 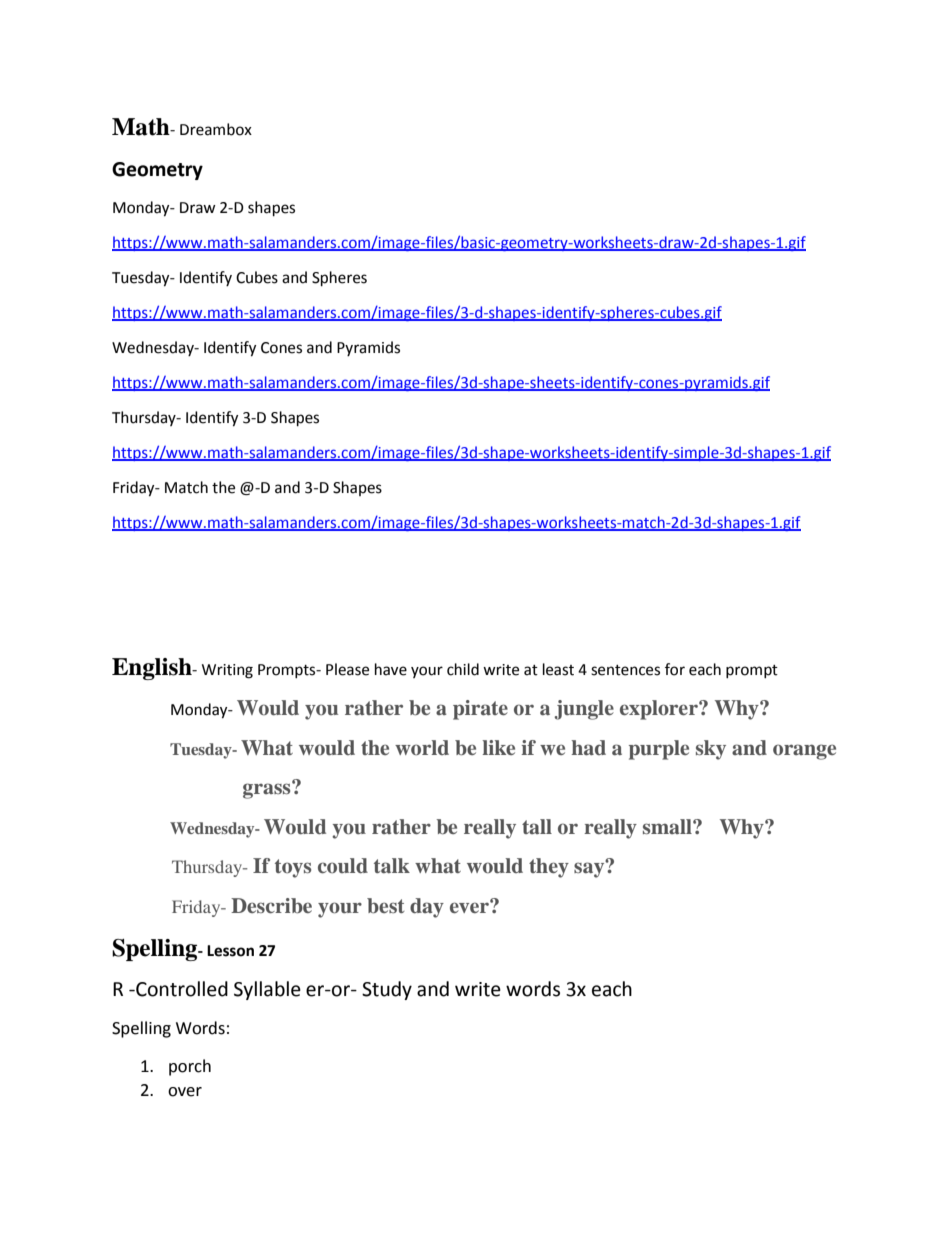 What do you see at coordinates (463, 669) in the image?
I see `child` at bounding box center [463, 669].
